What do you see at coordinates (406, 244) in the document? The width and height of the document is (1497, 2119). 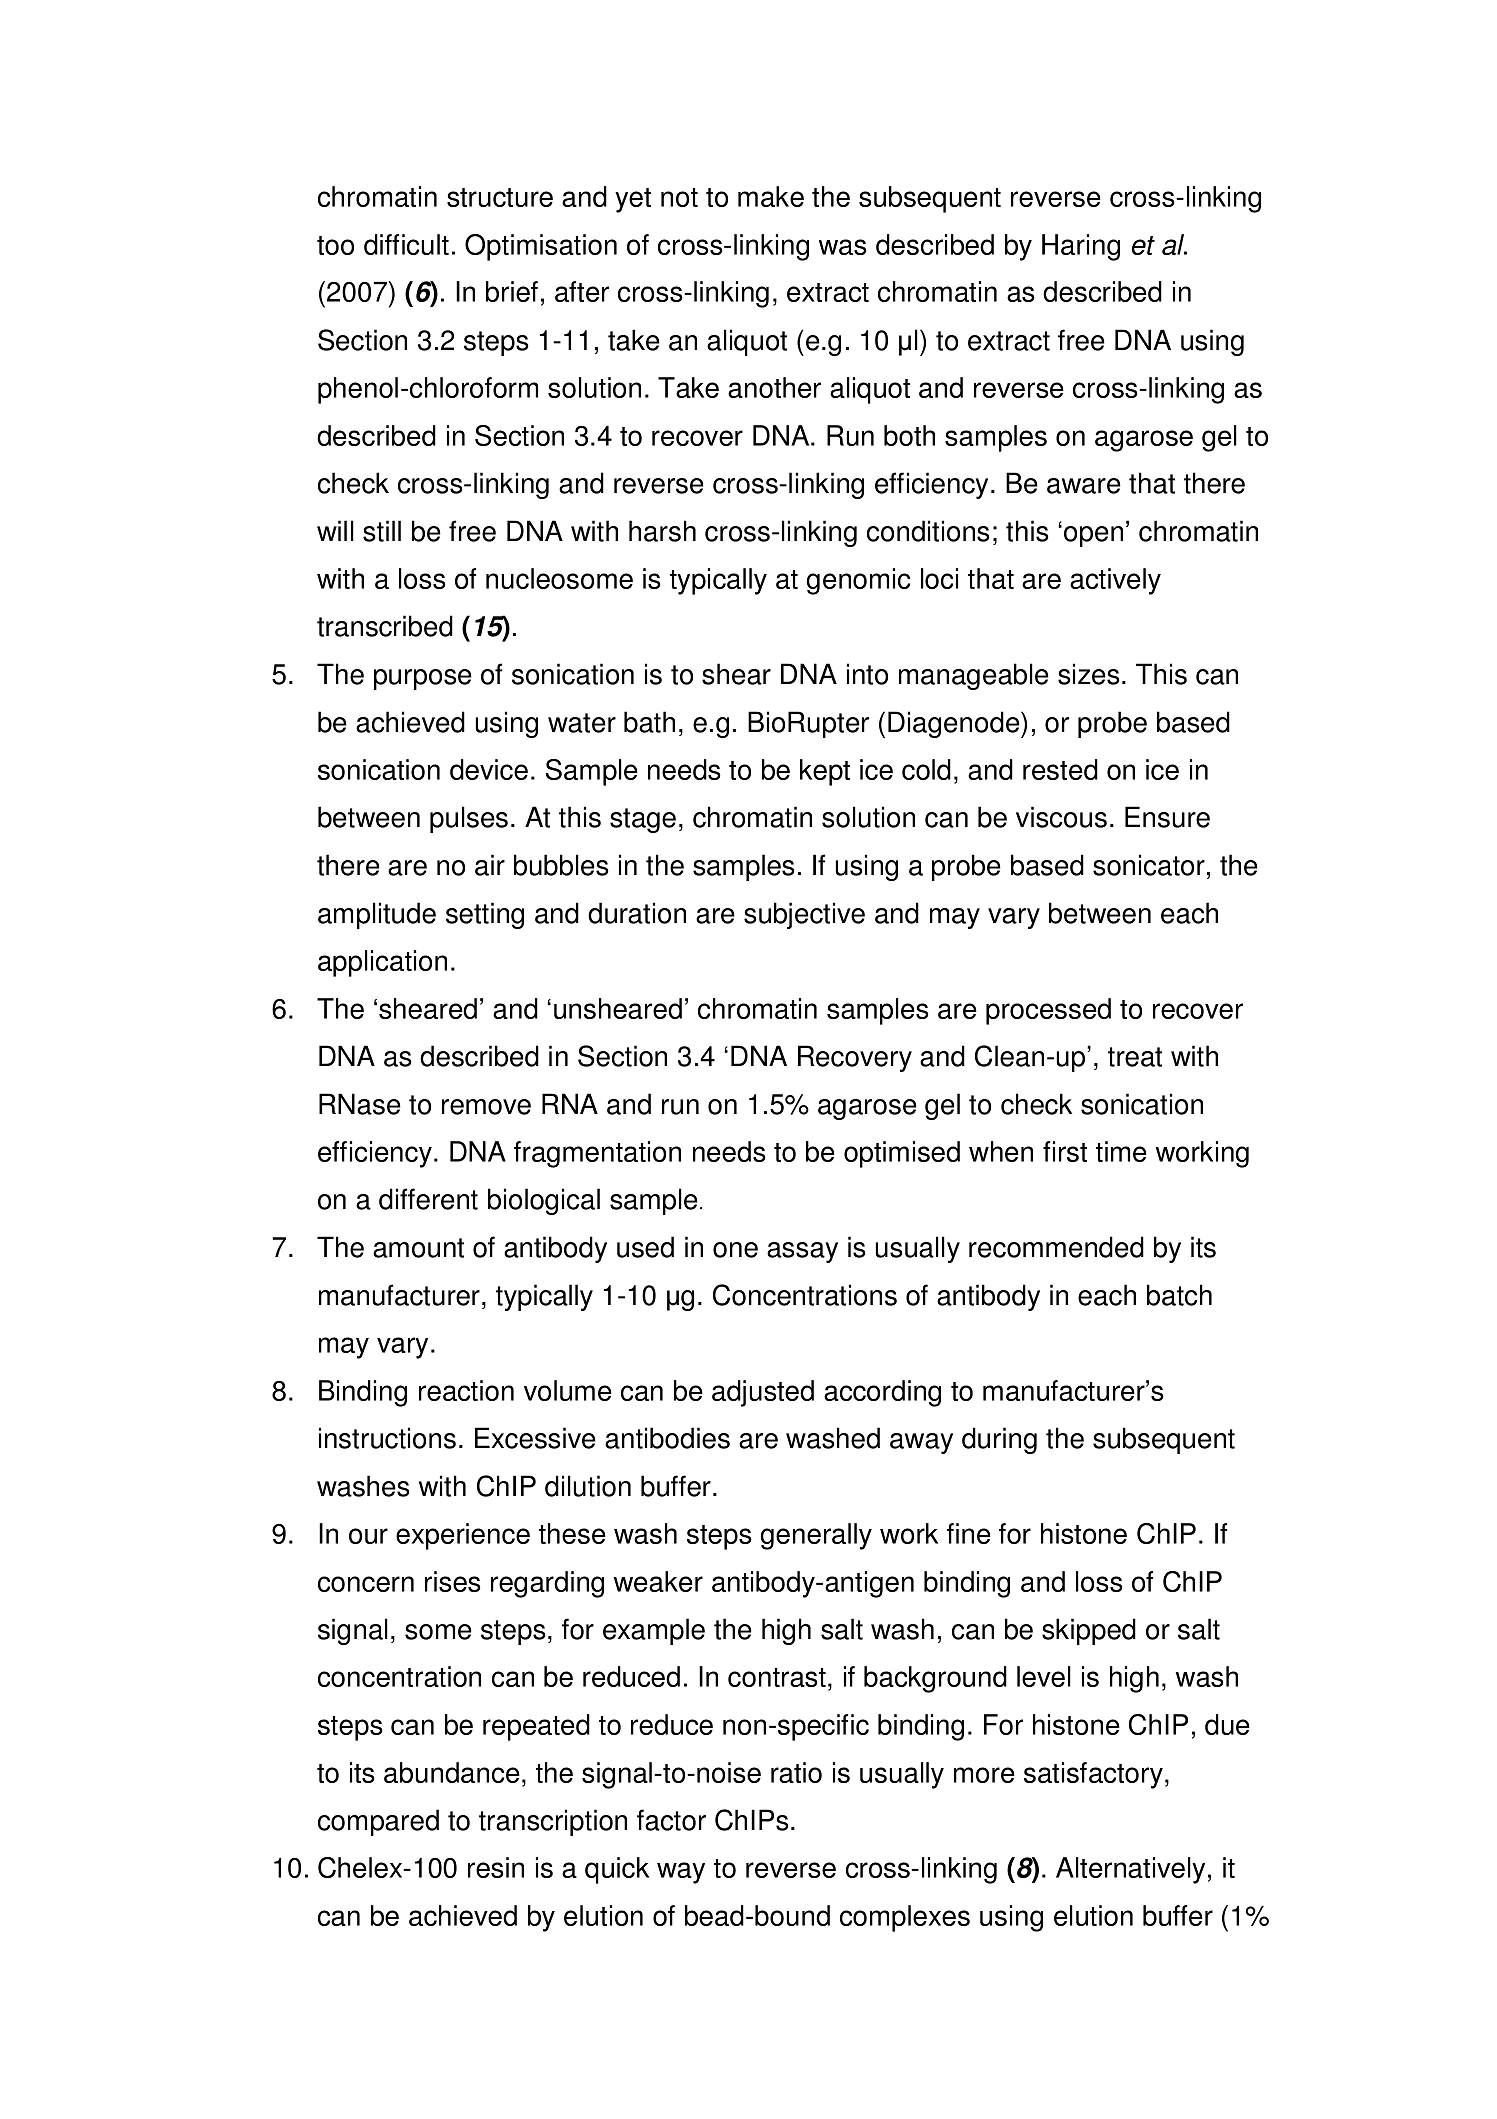 I see `difficult` at bounding box center [406, 244].
